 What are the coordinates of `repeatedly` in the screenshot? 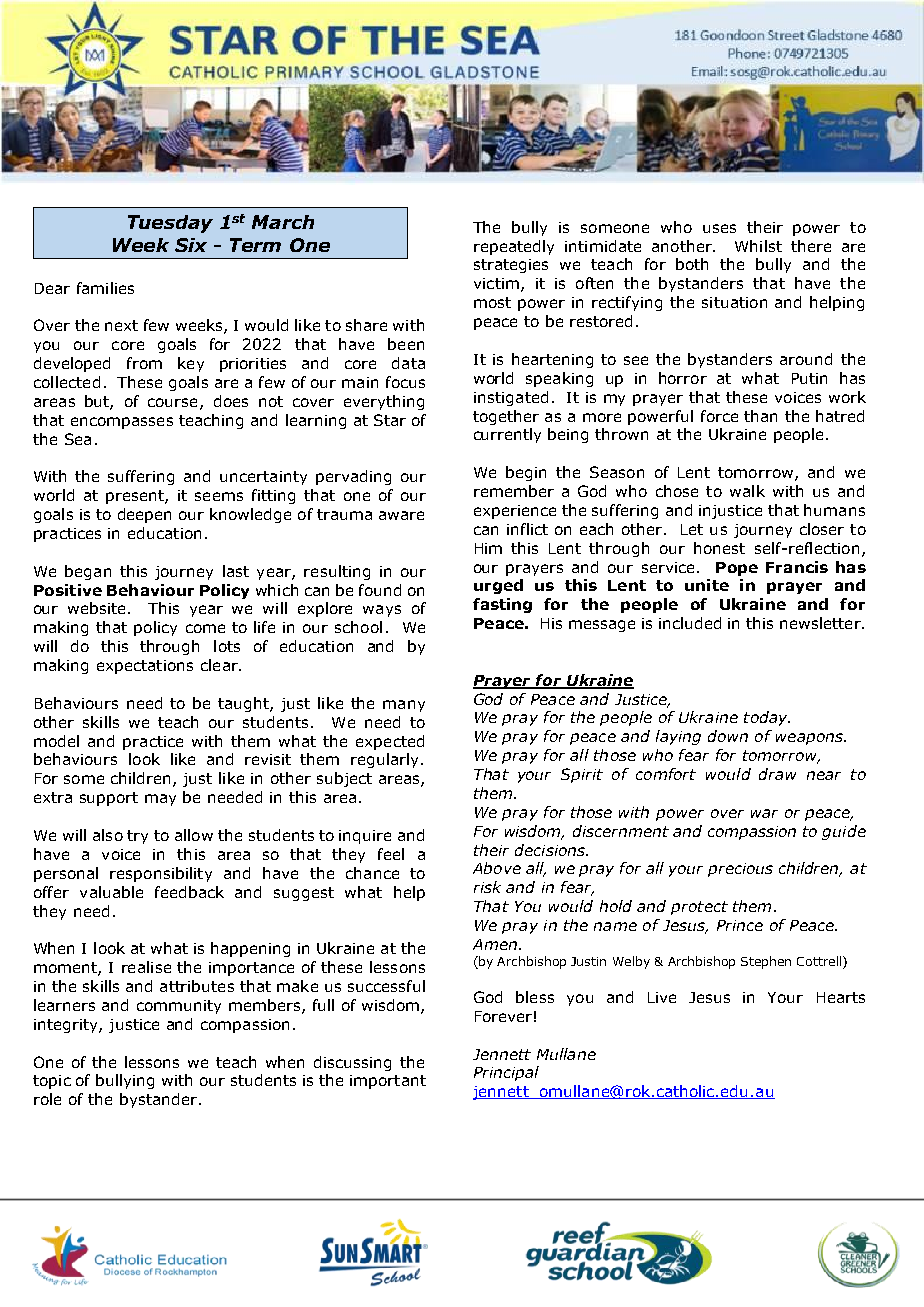 It's located at (514, 247).
